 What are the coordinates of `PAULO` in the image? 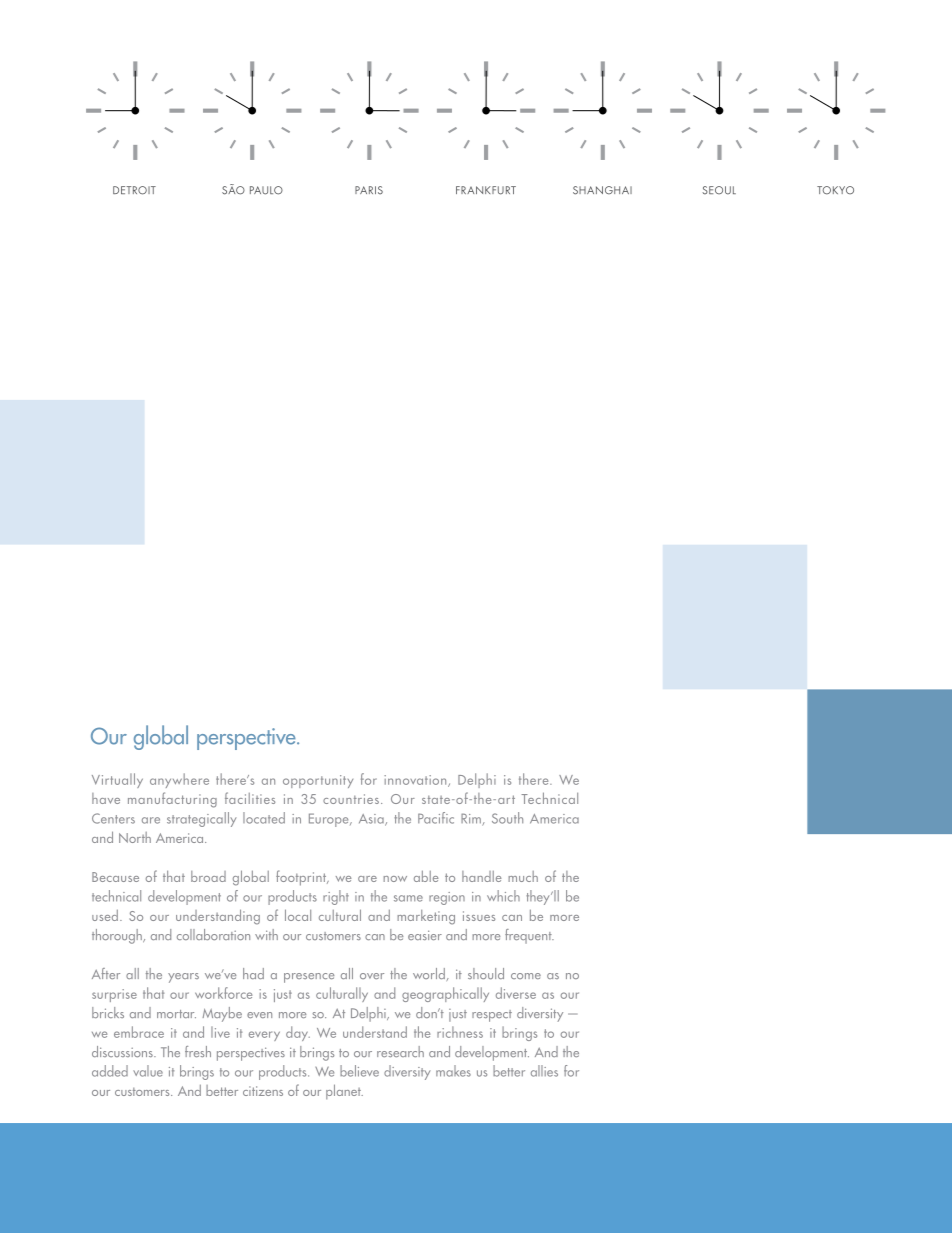 It's located at (266, 190).
